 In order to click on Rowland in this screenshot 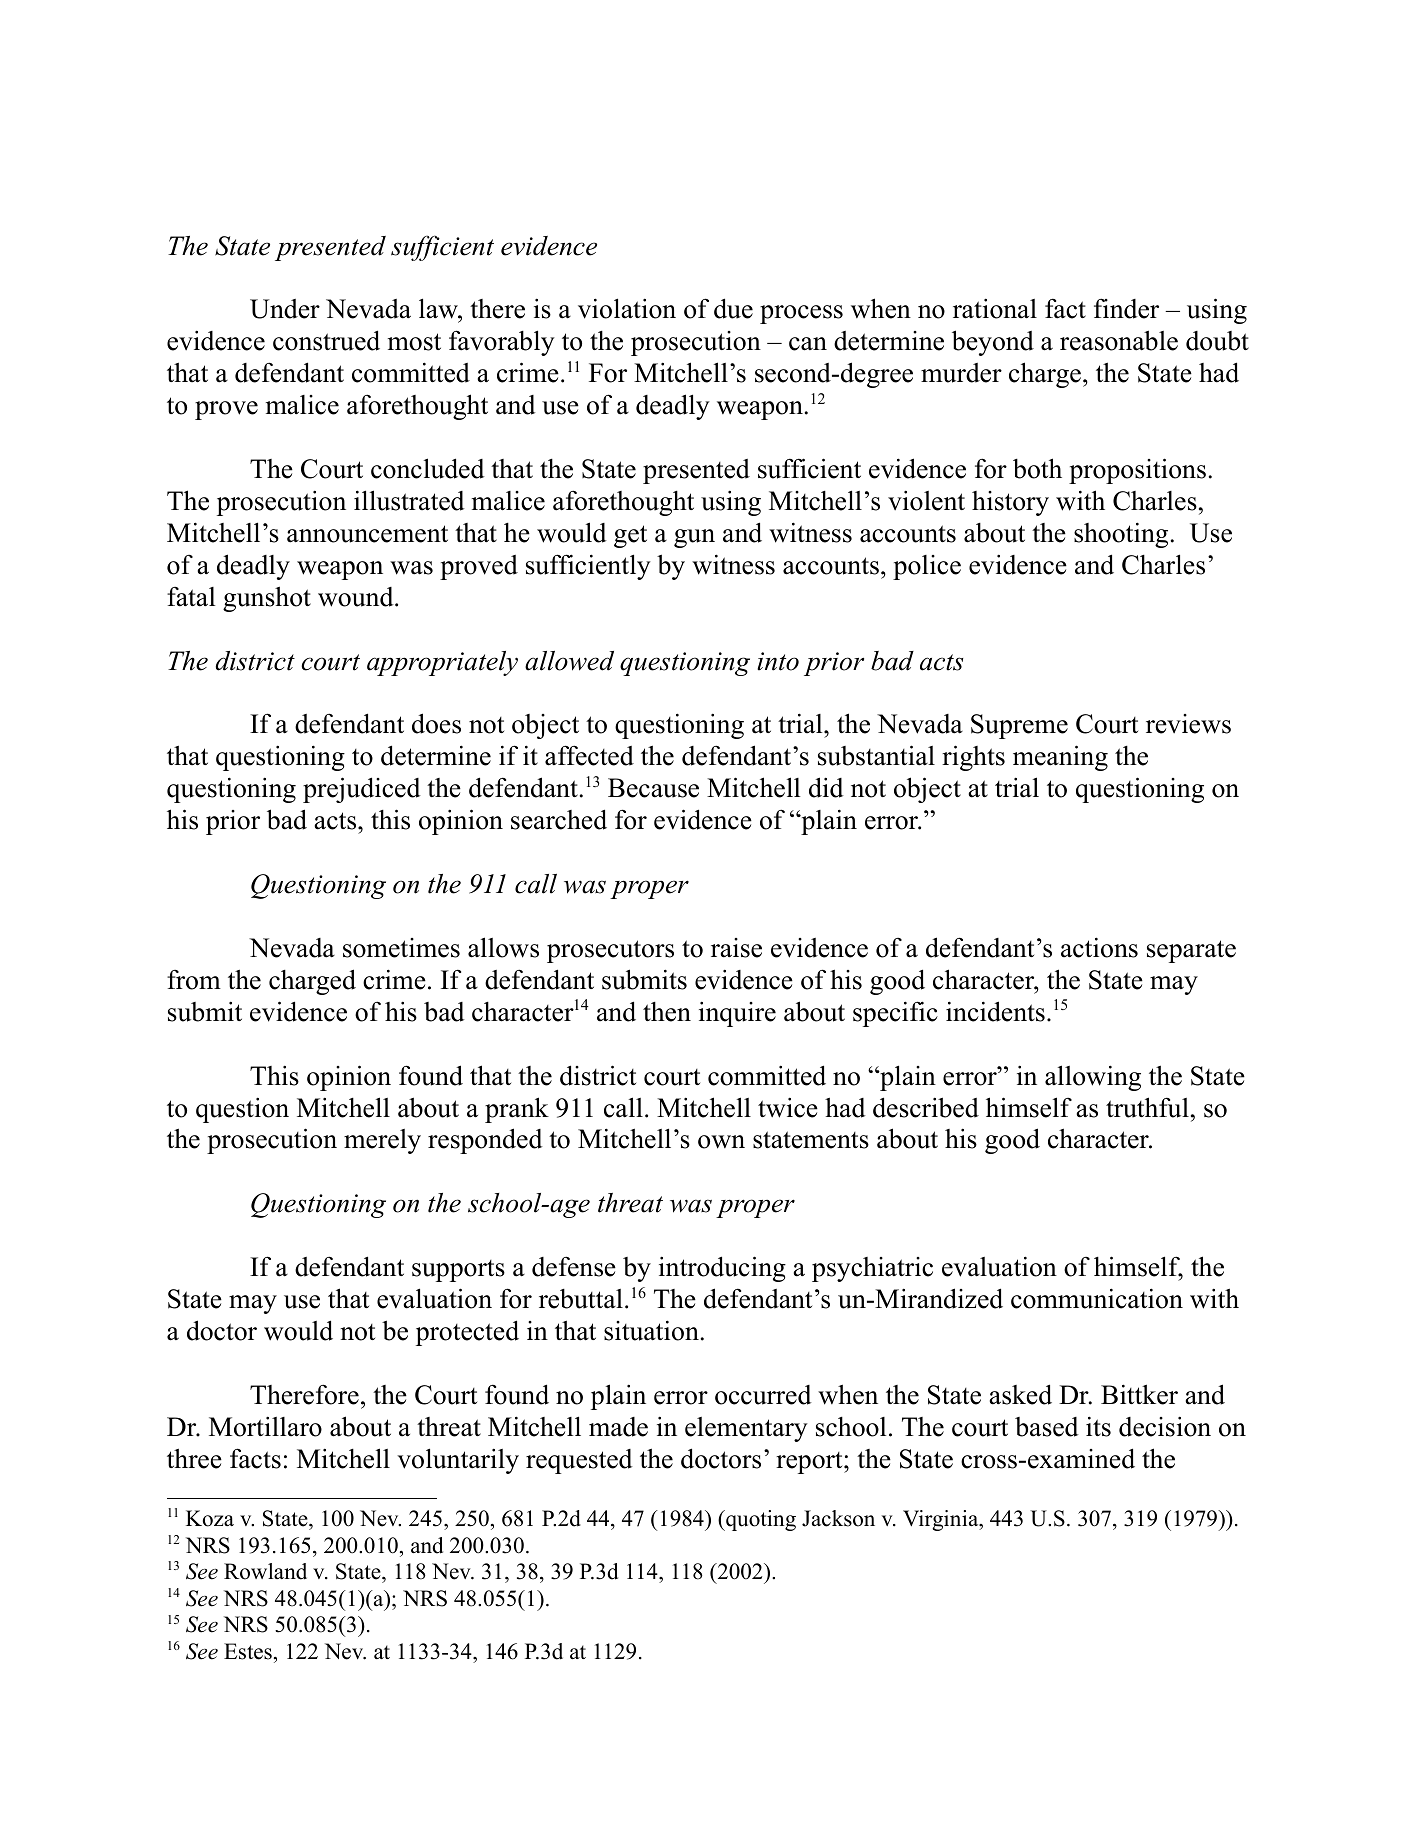, I will do `click(265, 1571)`.
